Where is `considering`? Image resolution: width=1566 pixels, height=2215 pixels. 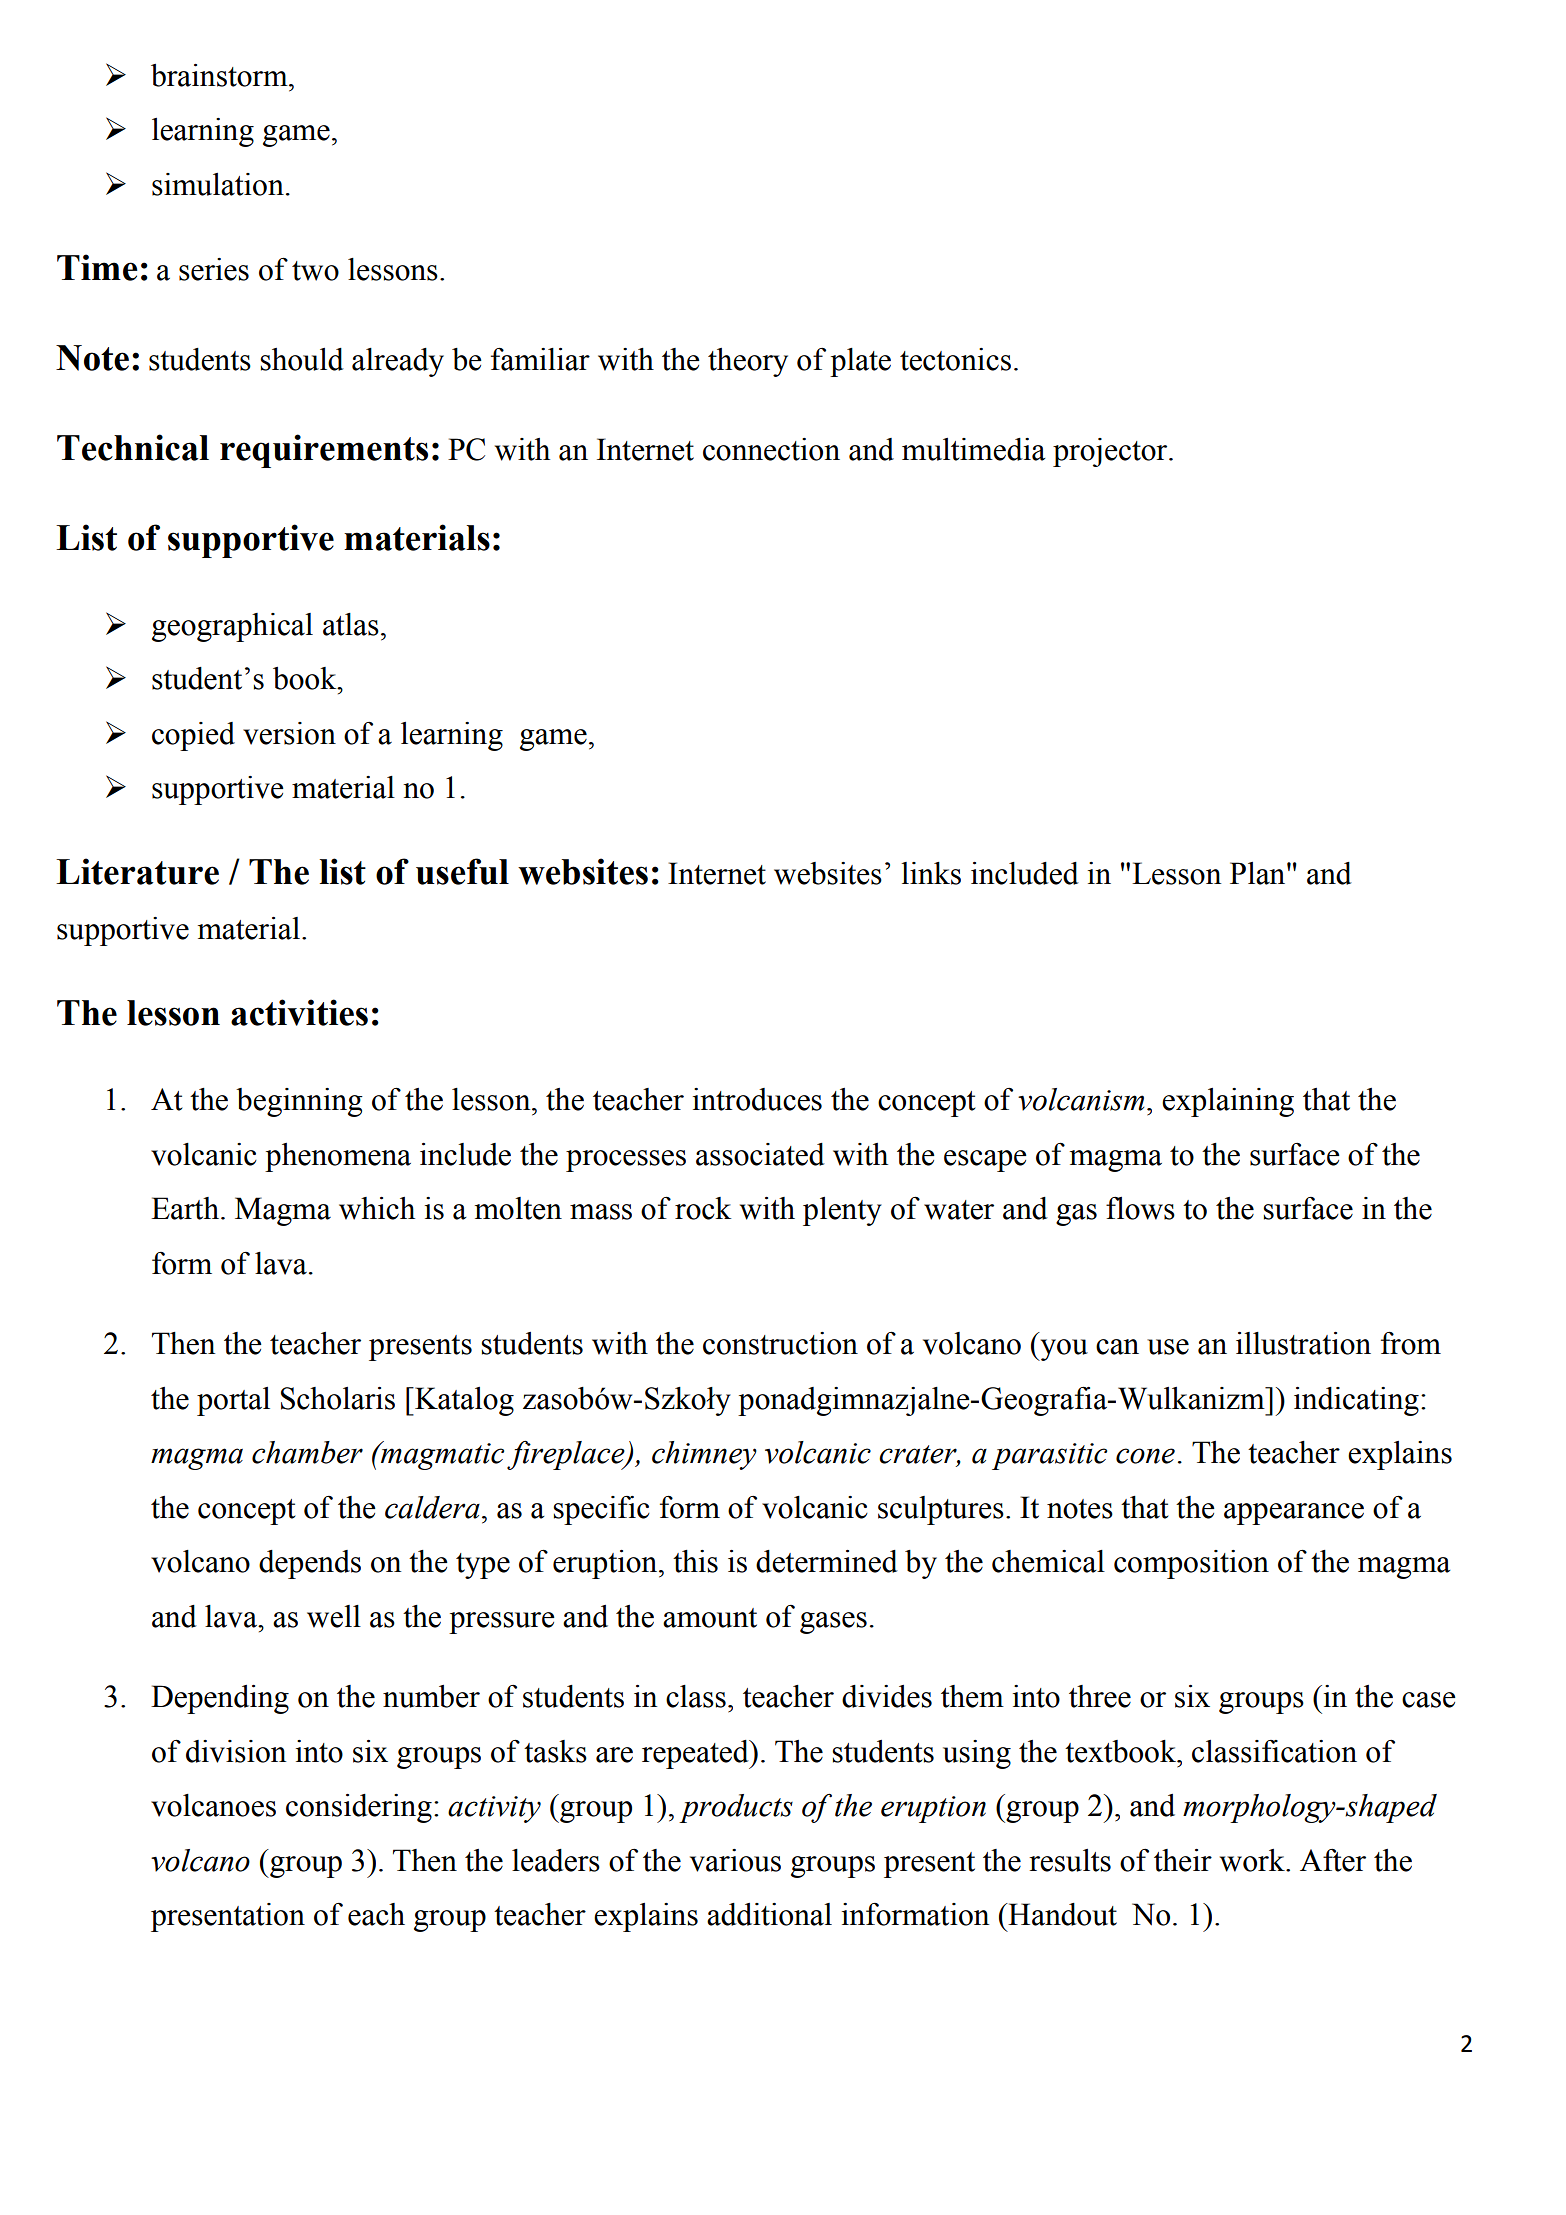 considering is located at coordinates (359, 1808).
